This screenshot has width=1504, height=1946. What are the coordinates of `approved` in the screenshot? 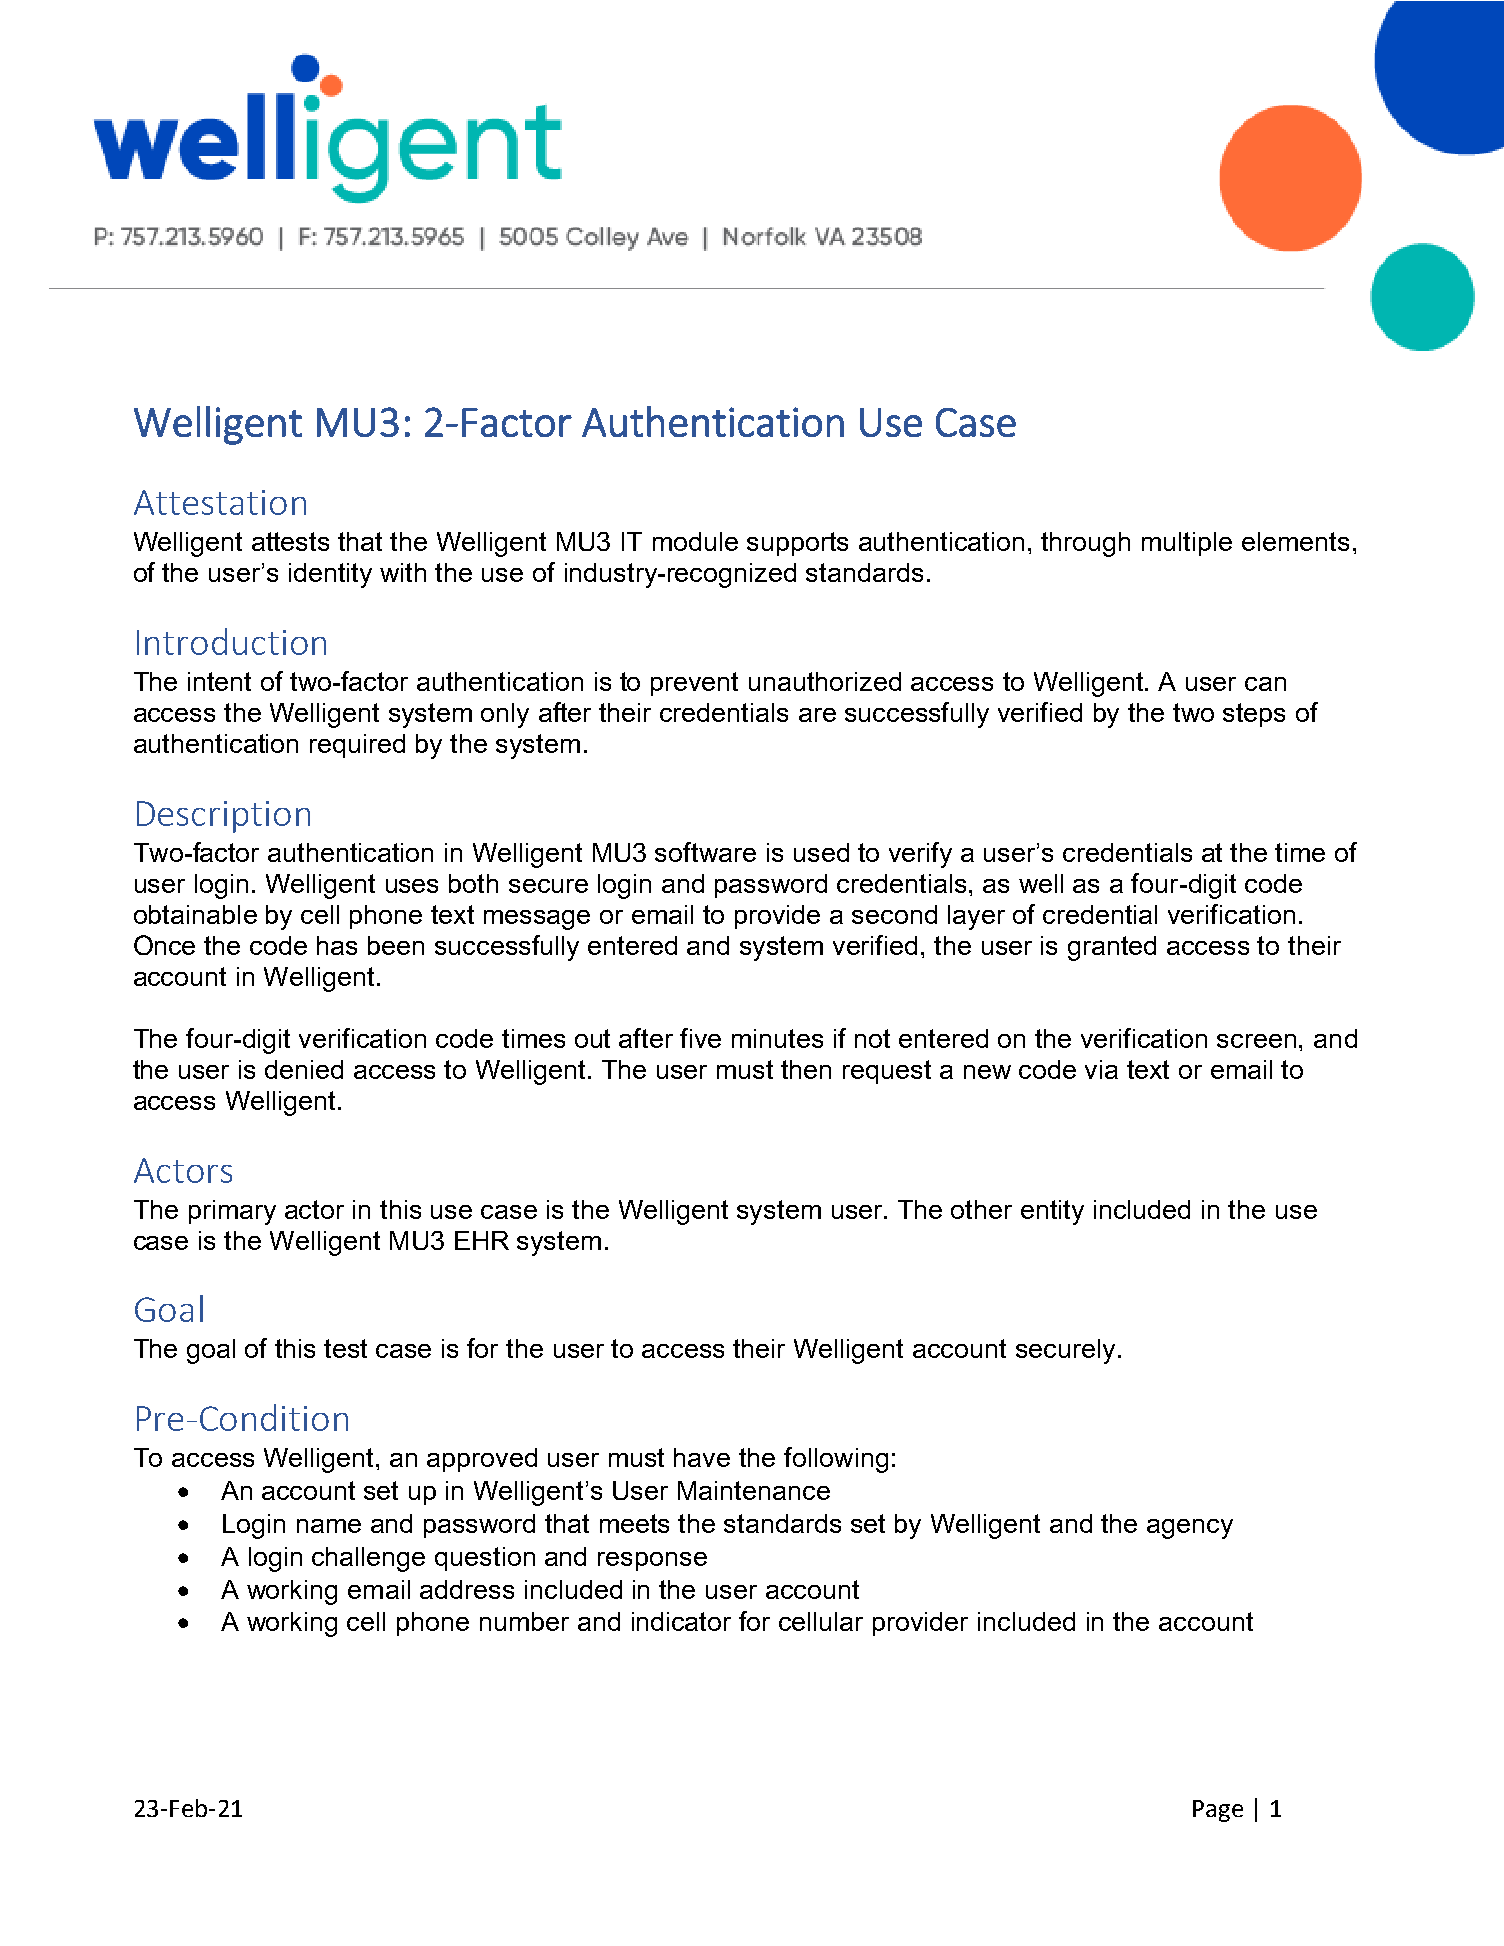 It's located at (482, 1460).
